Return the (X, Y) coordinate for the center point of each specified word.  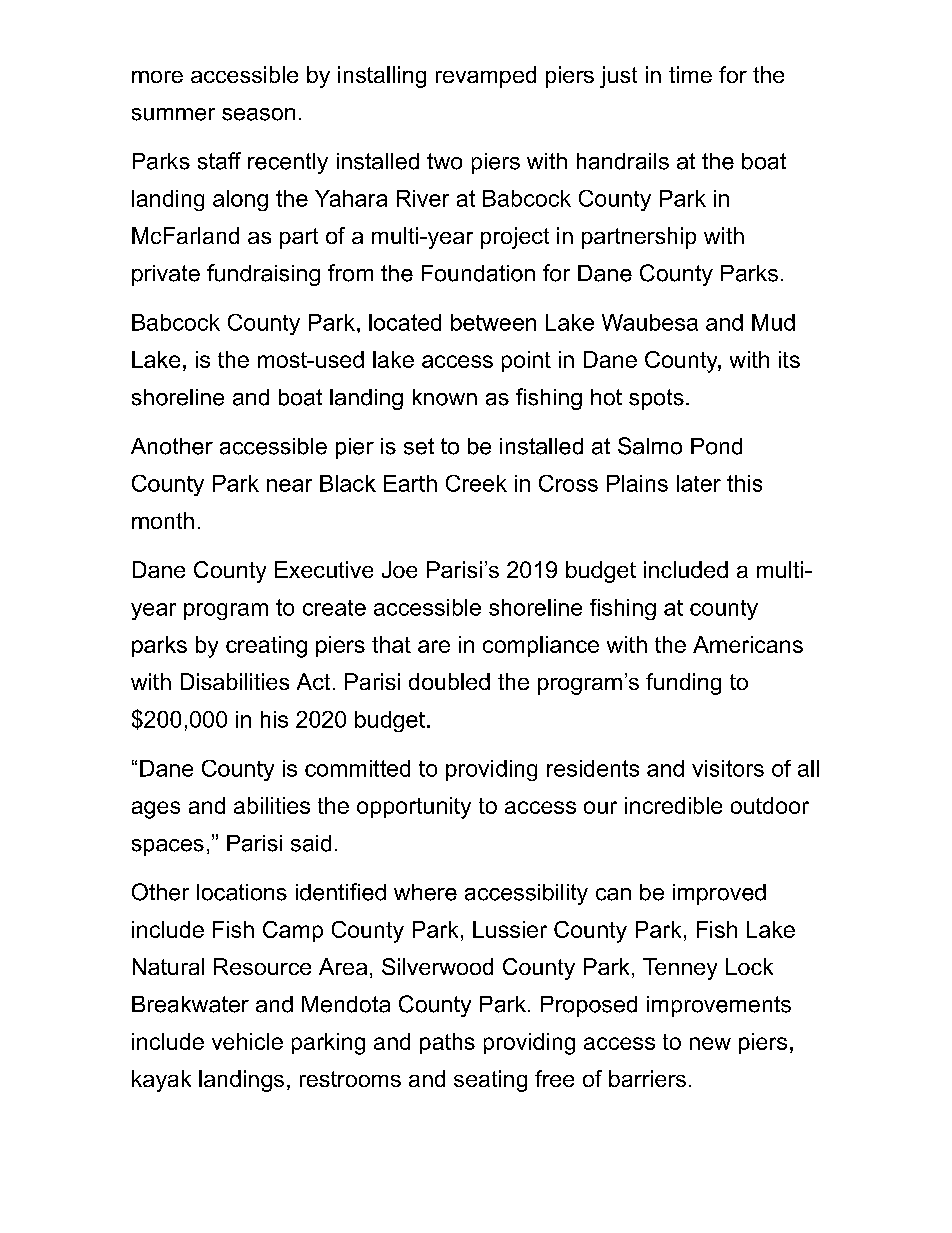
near (289, 485)
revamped (486, 77)
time (690, 74)
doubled (449, 681)
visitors (728, 768)
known (445, 397)
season (258, 114)
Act (313, 681)
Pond (716, 446)
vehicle (247, 1041)
